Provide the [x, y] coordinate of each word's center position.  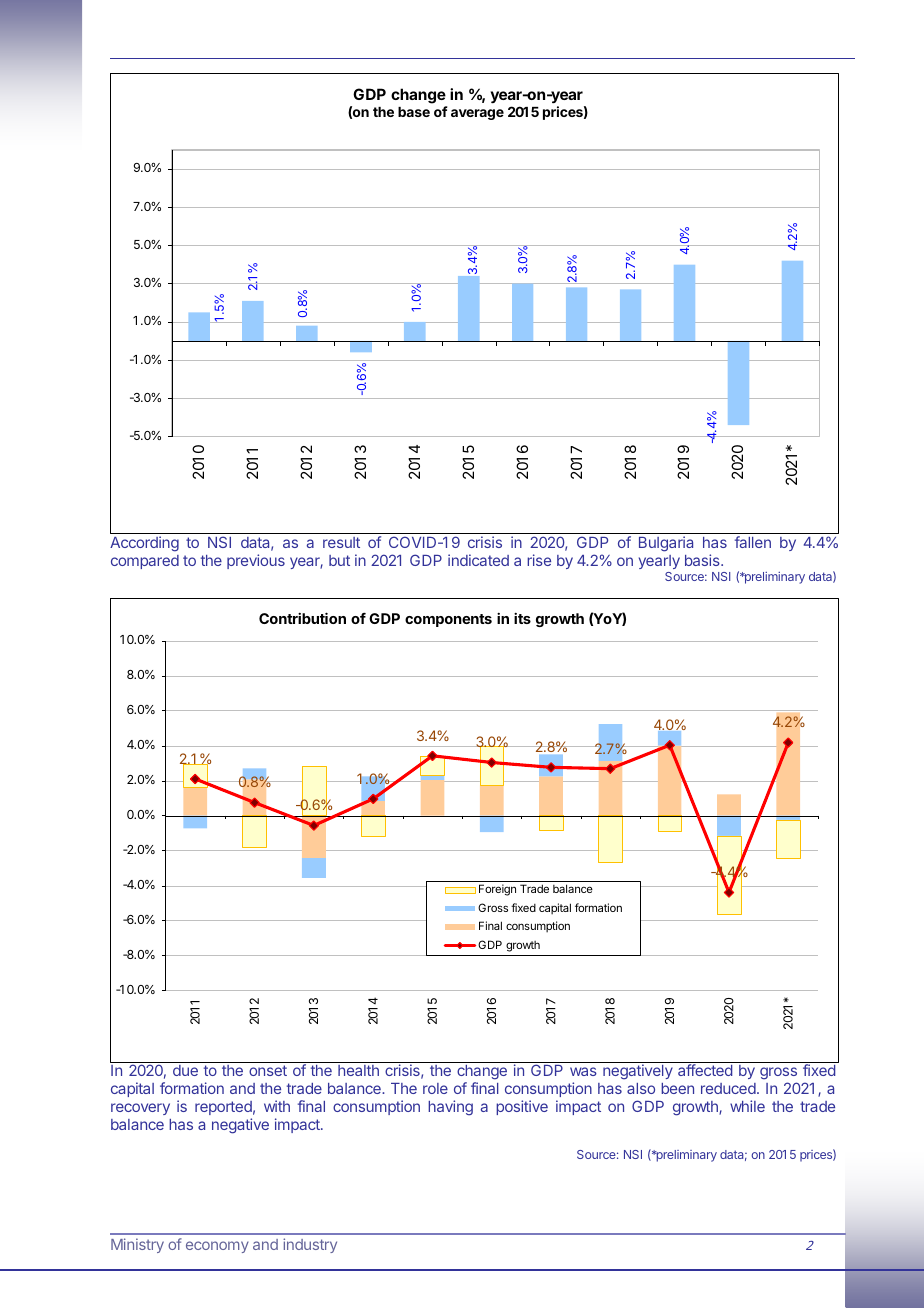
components [448, 620]
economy [217, 1247]
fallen [753, 542]
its [522, 618]
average [477, 114]
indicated [478, 560]
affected [705, 1070]
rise [539, 560]
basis [703, 560]
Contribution [302, 618]
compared [145, 562]
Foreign [497, 890]
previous [256, 561]
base [414, 112]
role [435, 1088]
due [185, 1070]
